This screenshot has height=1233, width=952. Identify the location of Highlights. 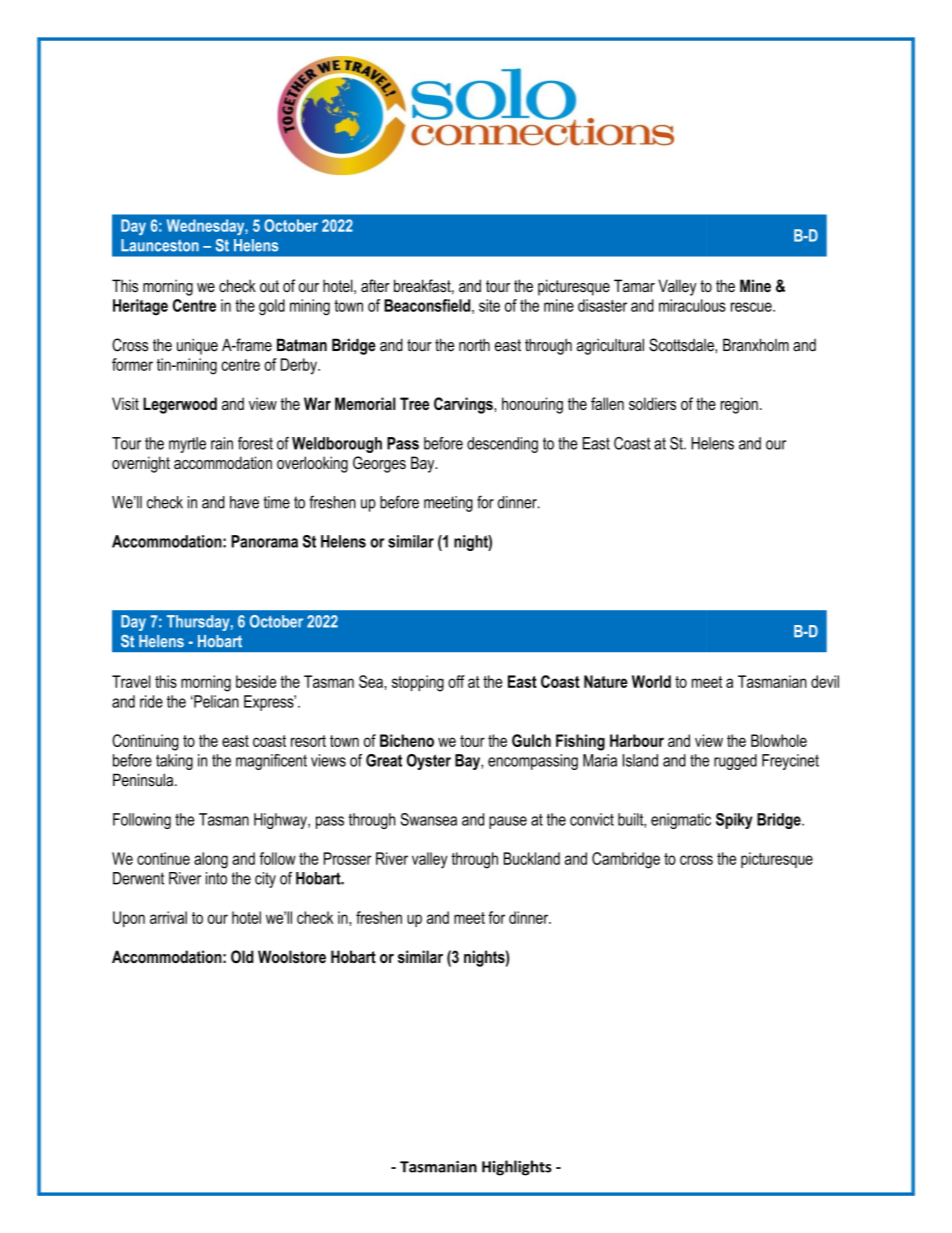
(517, 1168).
